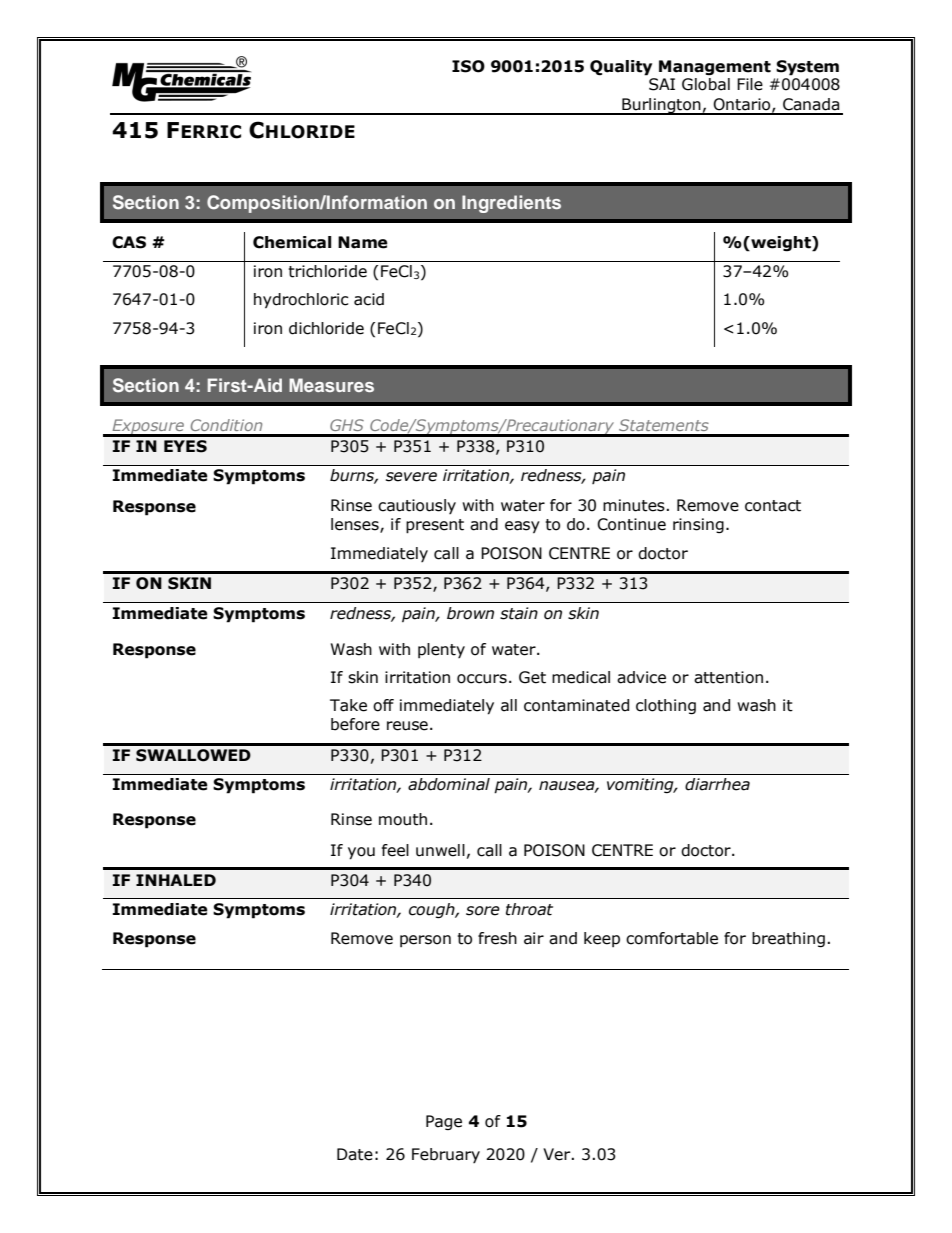 The width and height of the image is (952, 1233). What do you see at coordinates (176, 880) in the image?
I see `INHALED` at bounding box center [176, 880].
